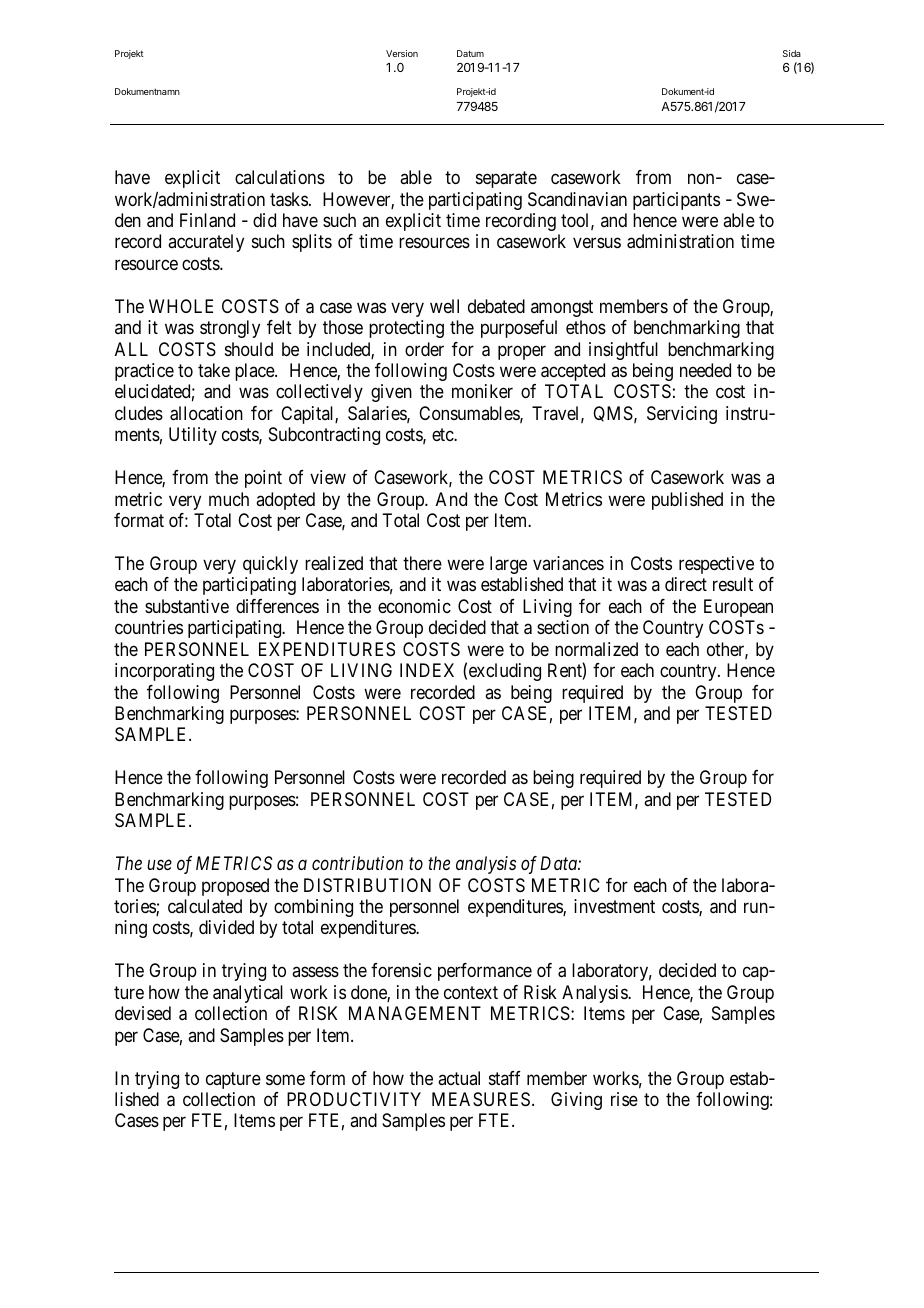  I want to click on rise, so click(624, 1099).
